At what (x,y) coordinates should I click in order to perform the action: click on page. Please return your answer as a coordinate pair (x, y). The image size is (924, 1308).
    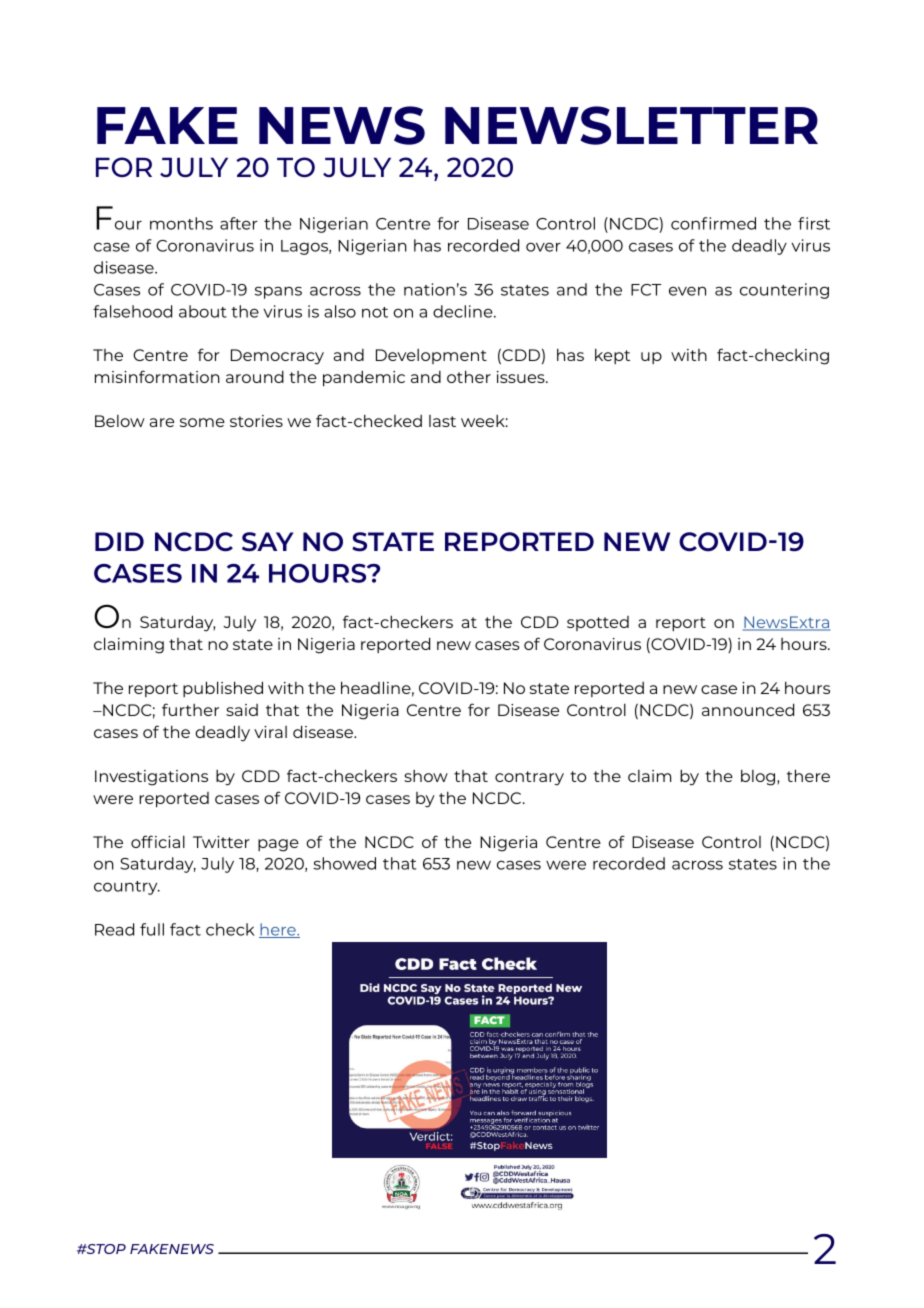
    Looking at the image, I should click on (278, 845).
